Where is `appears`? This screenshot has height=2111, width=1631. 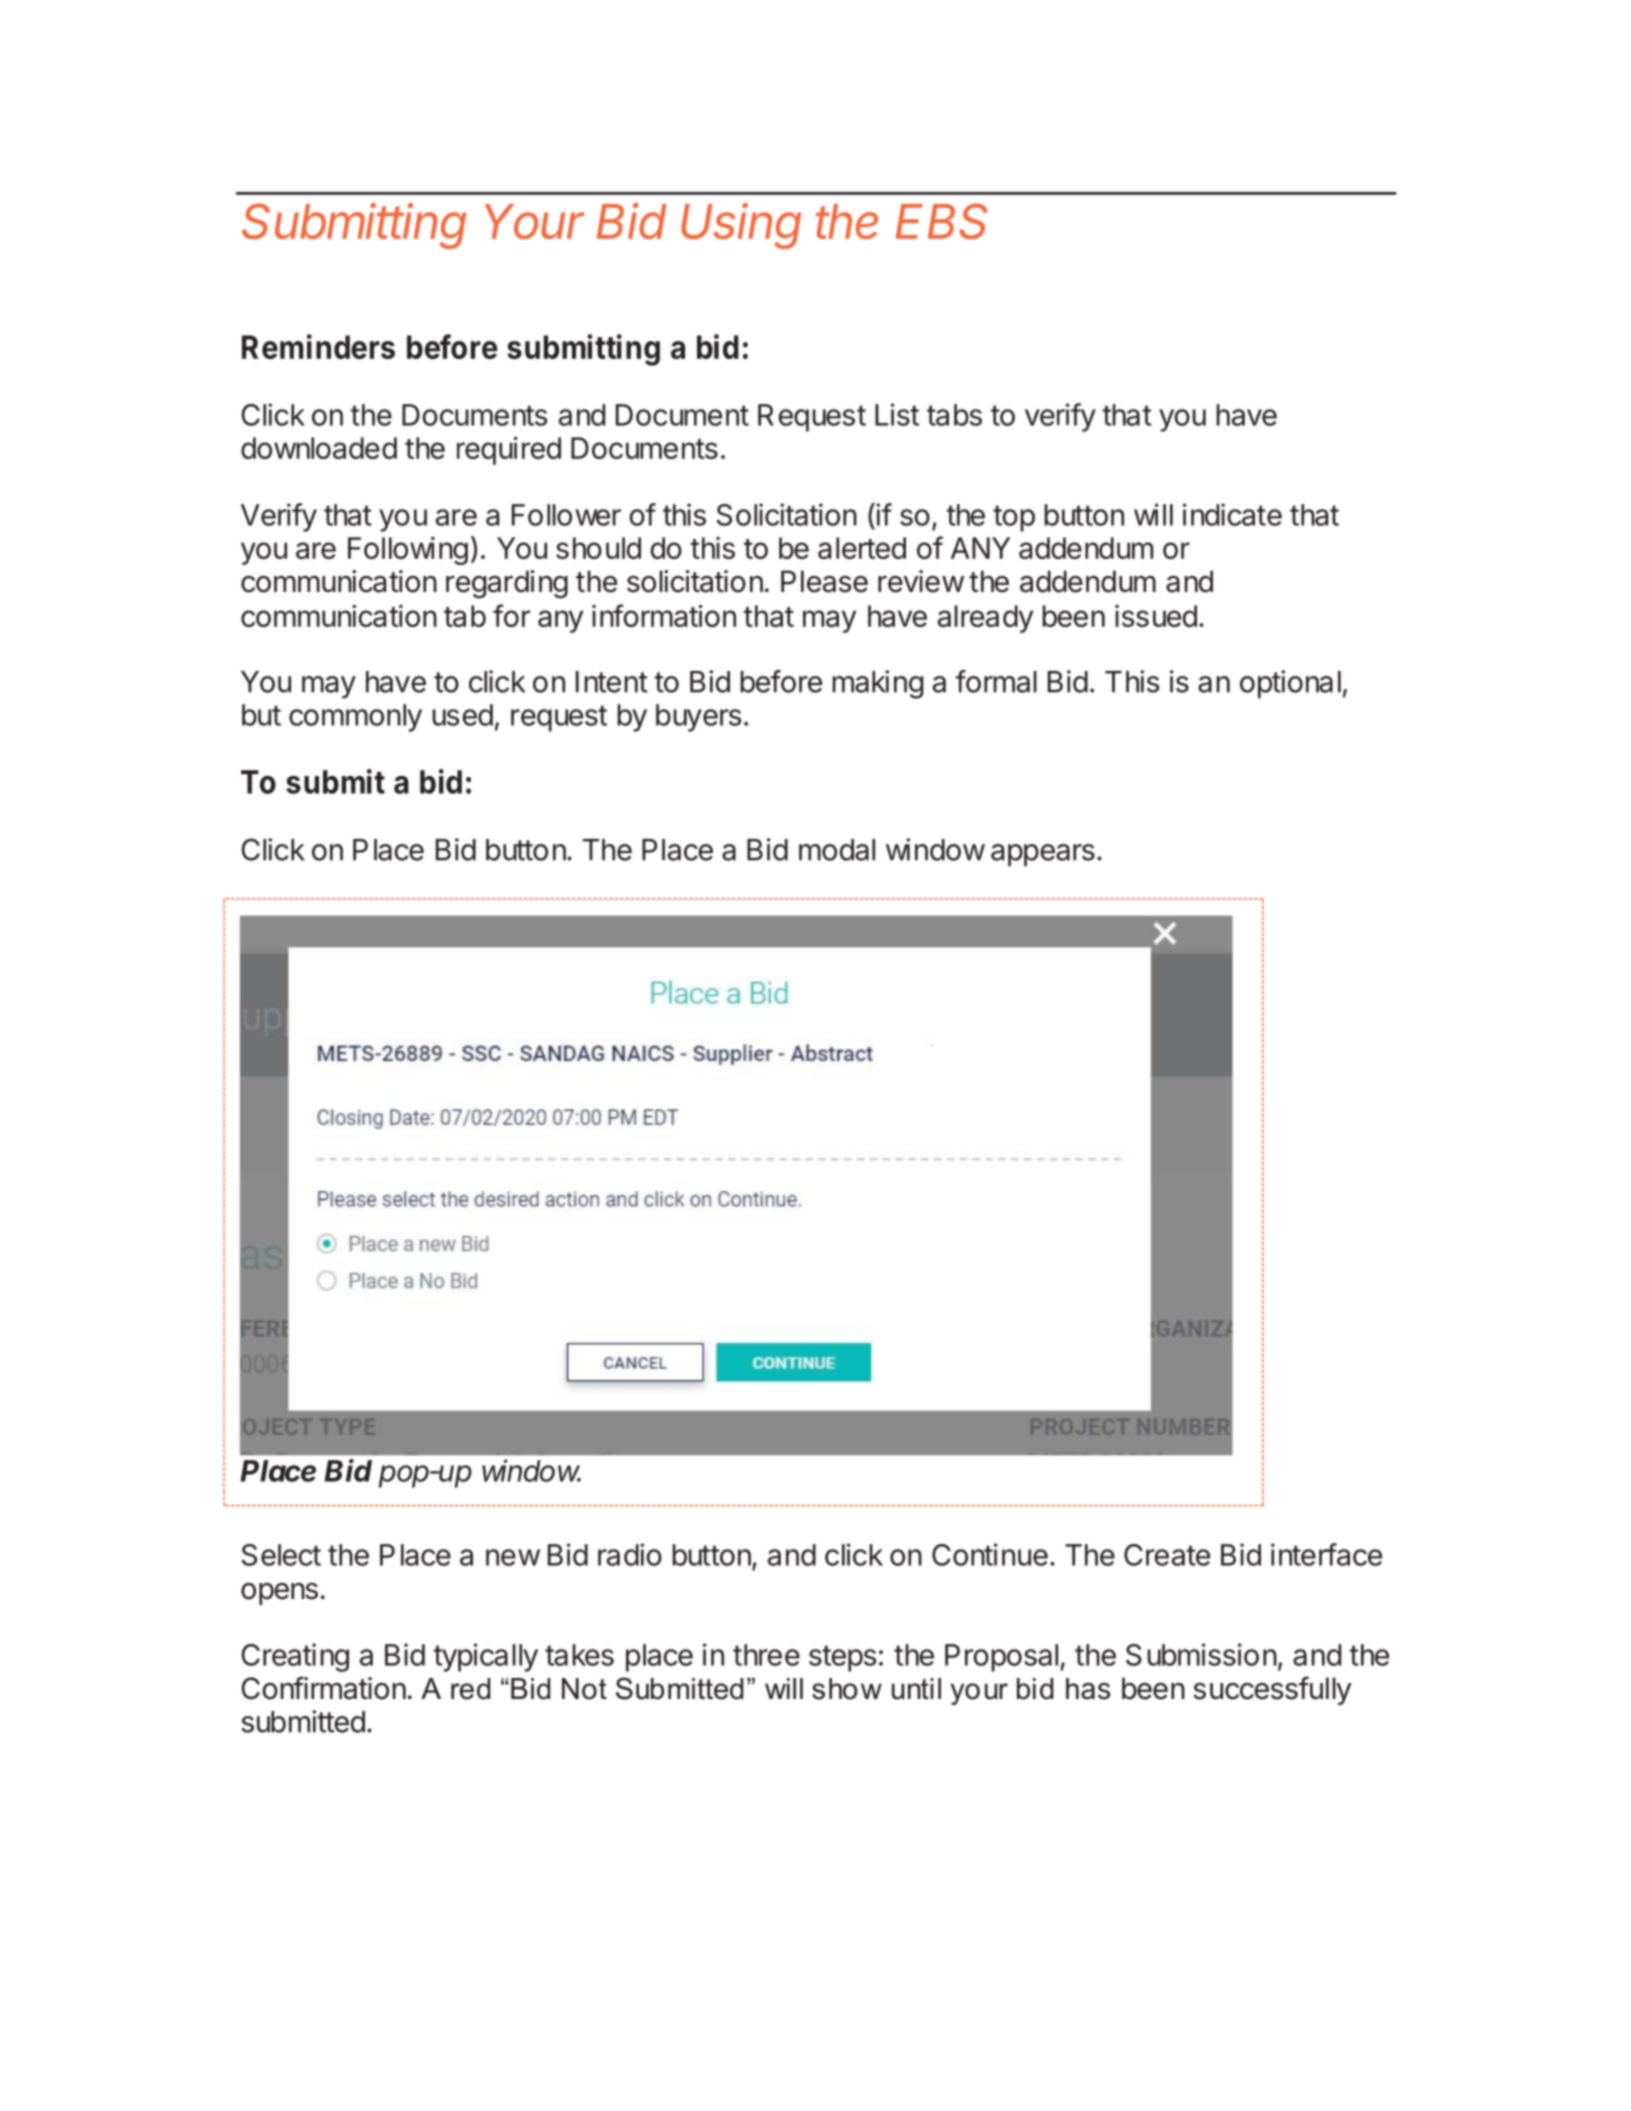
appears is located at coordinates (1043, 855).
